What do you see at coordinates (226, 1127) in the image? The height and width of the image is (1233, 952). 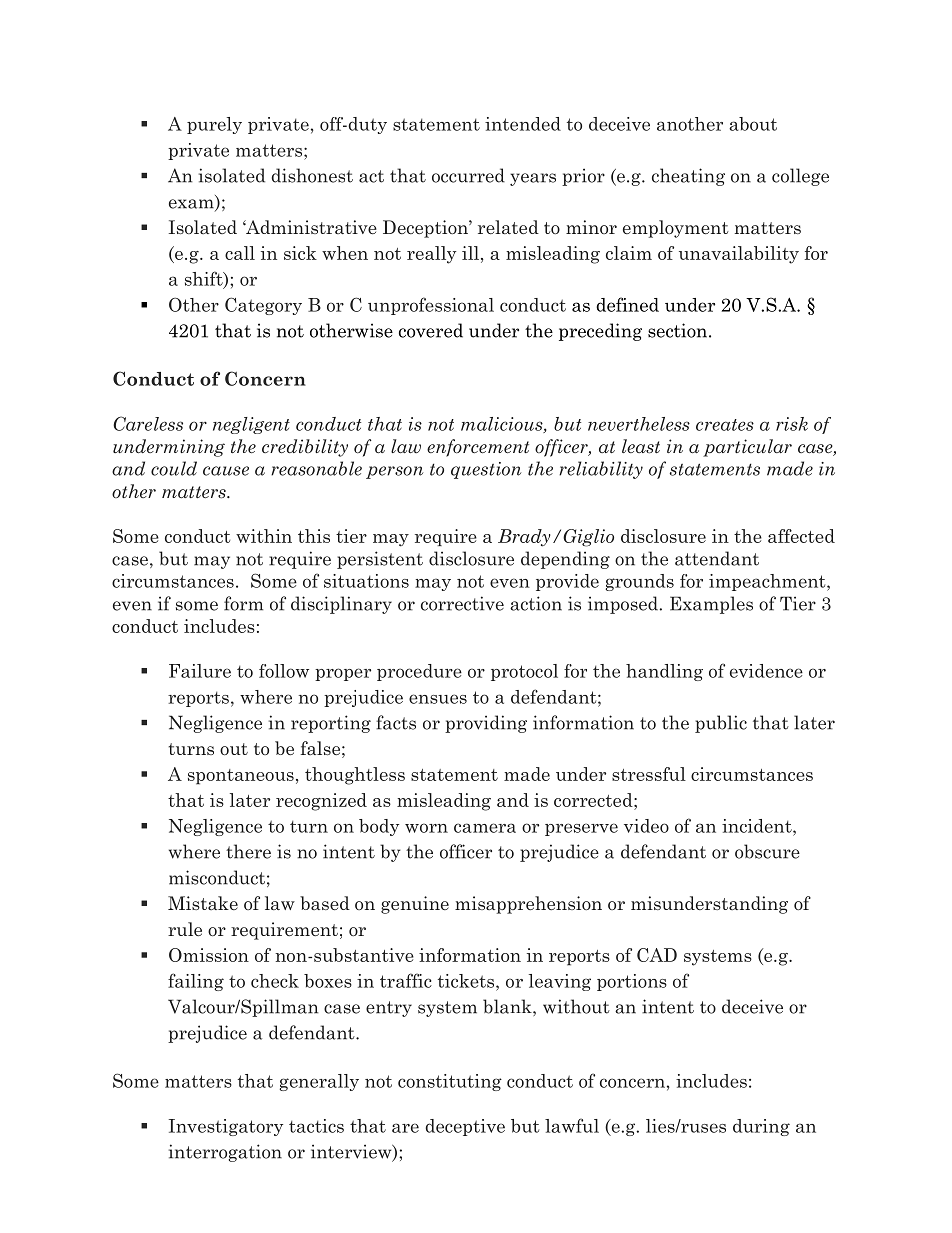 I see `Investigatory` at bounding box center [226, 1127].
